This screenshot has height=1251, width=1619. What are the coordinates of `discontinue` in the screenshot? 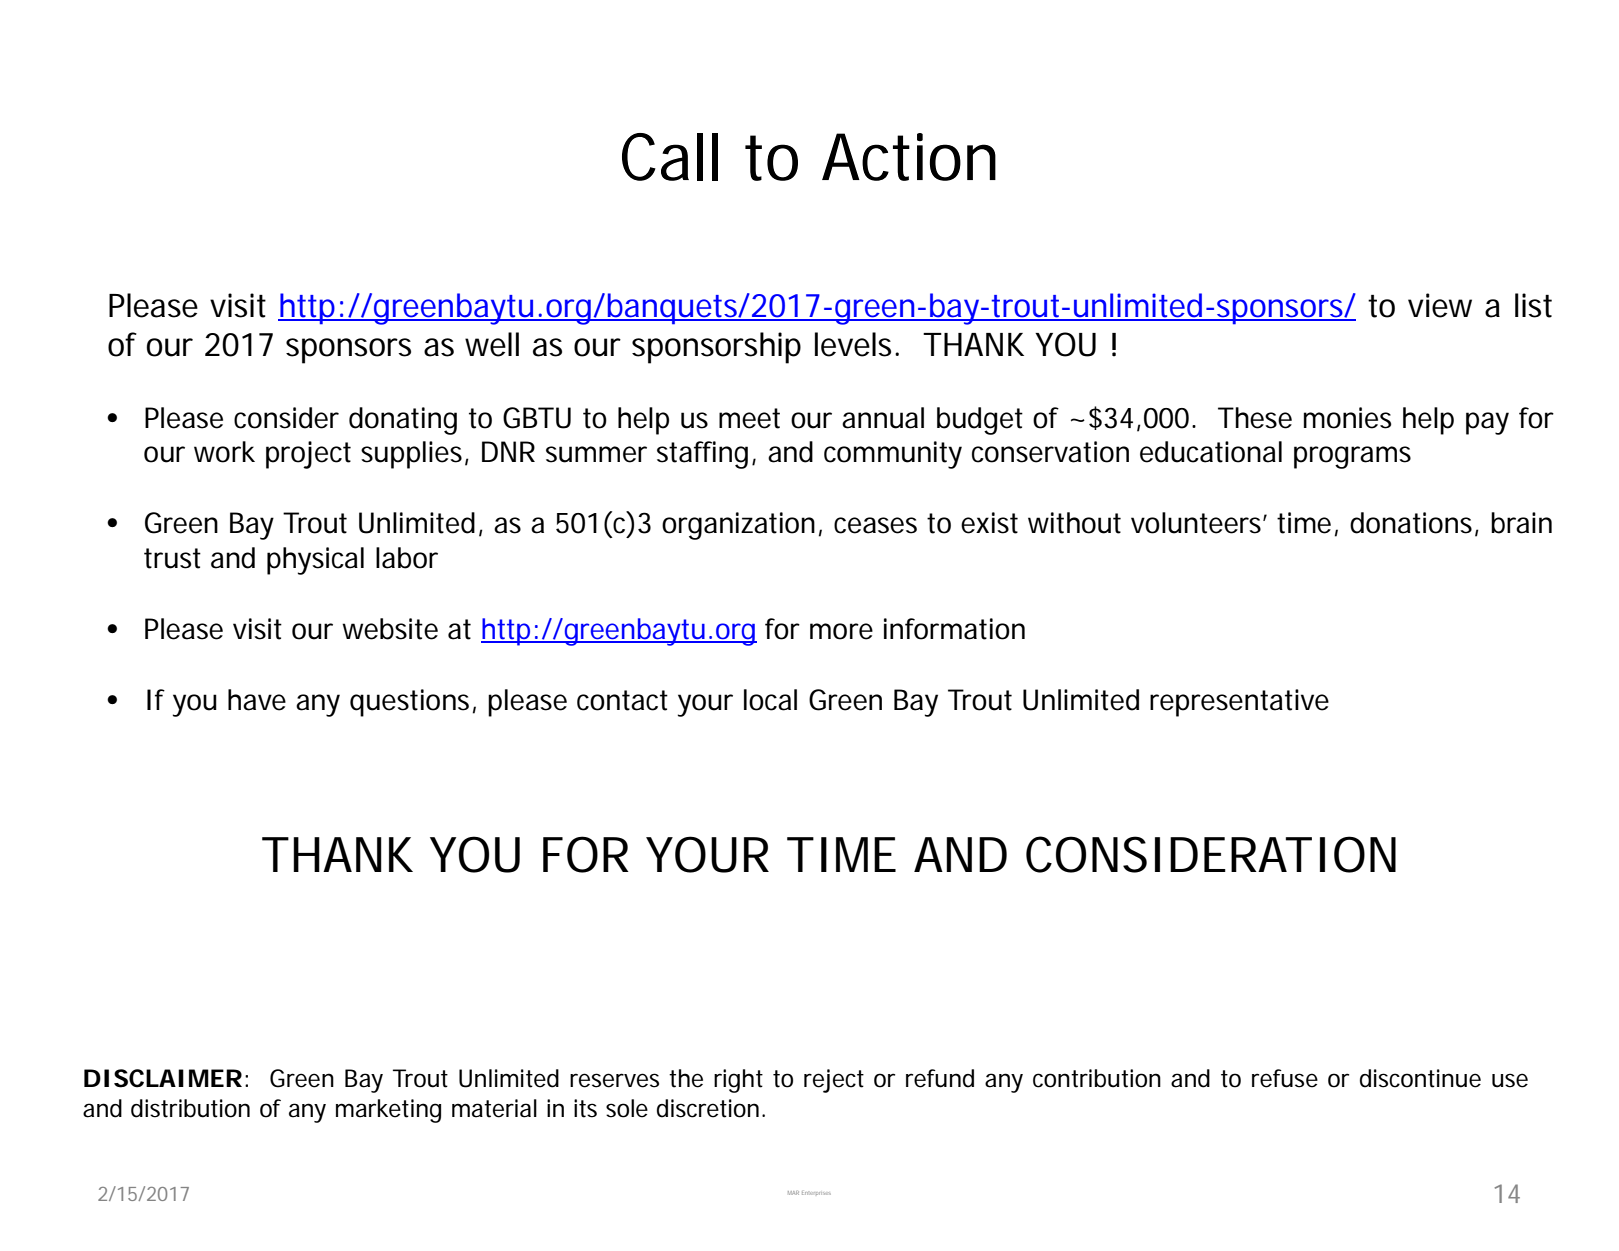 It's located at (1420, 1078).
